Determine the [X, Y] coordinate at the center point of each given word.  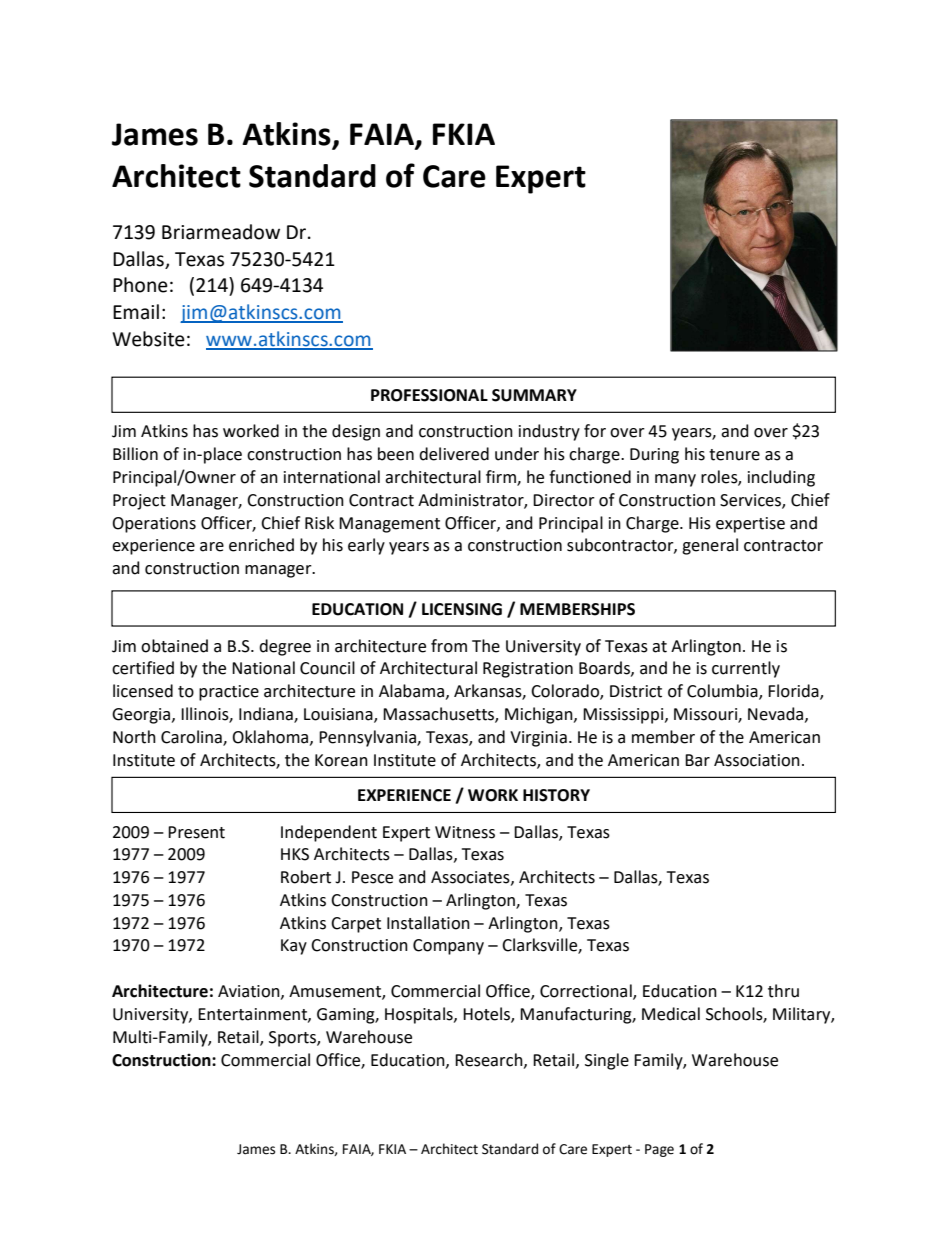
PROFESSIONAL [429, 395]
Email [136, 312]
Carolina [192, 737]
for [595, 431]
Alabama [411, 691]
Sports [293, 1039]
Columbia [723, 692]
